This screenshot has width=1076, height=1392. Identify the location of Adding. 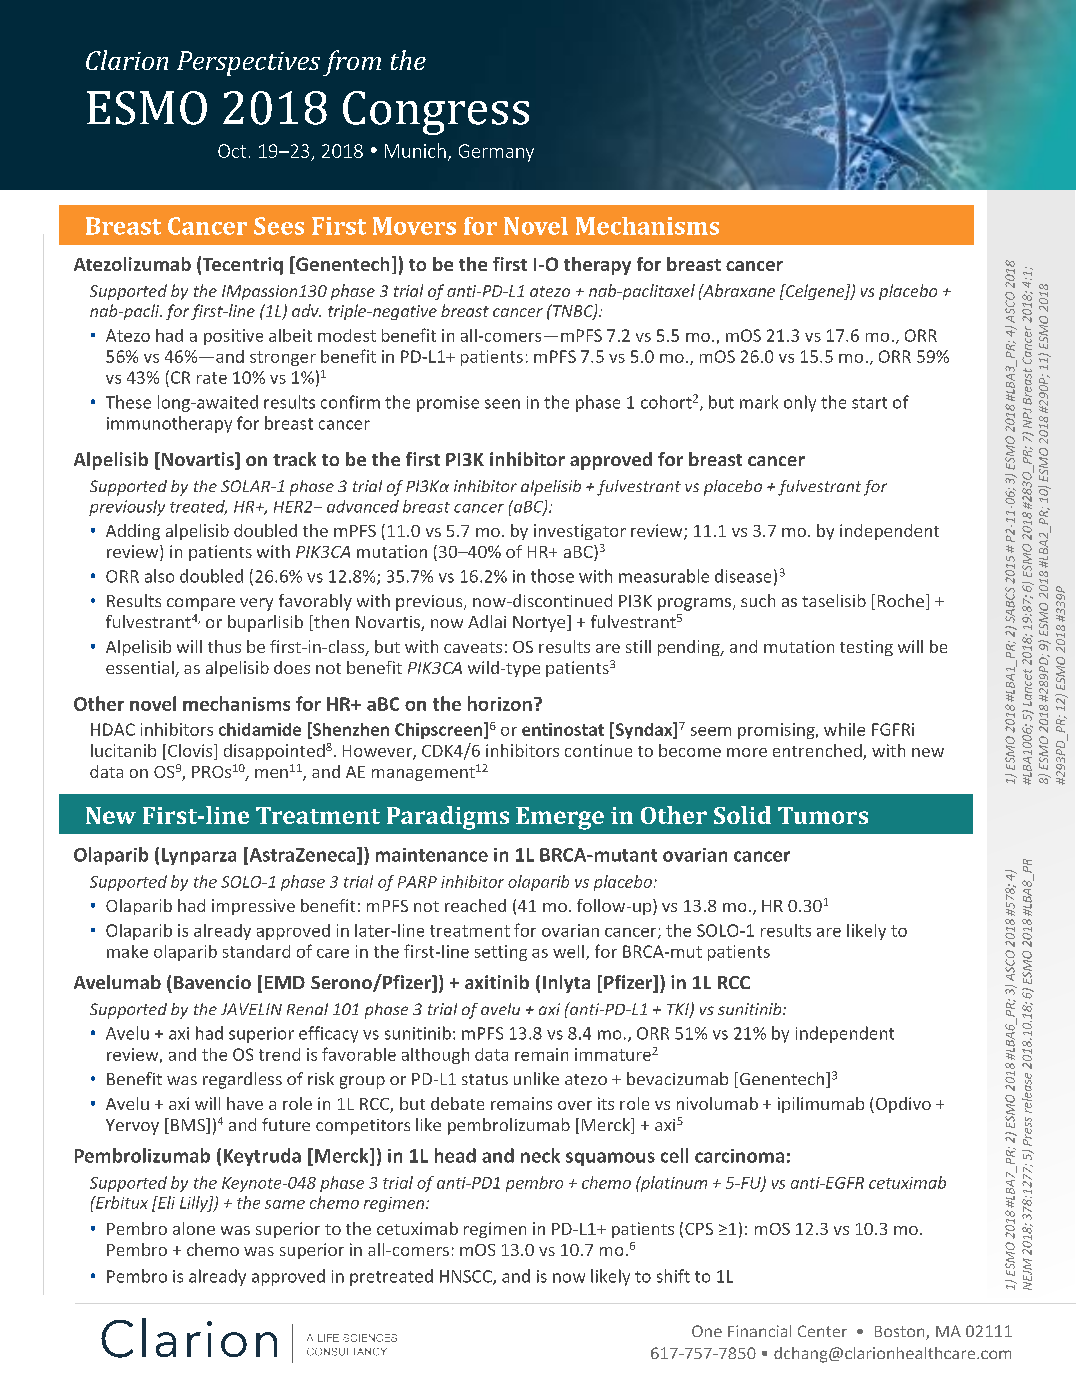
(133, 532).
